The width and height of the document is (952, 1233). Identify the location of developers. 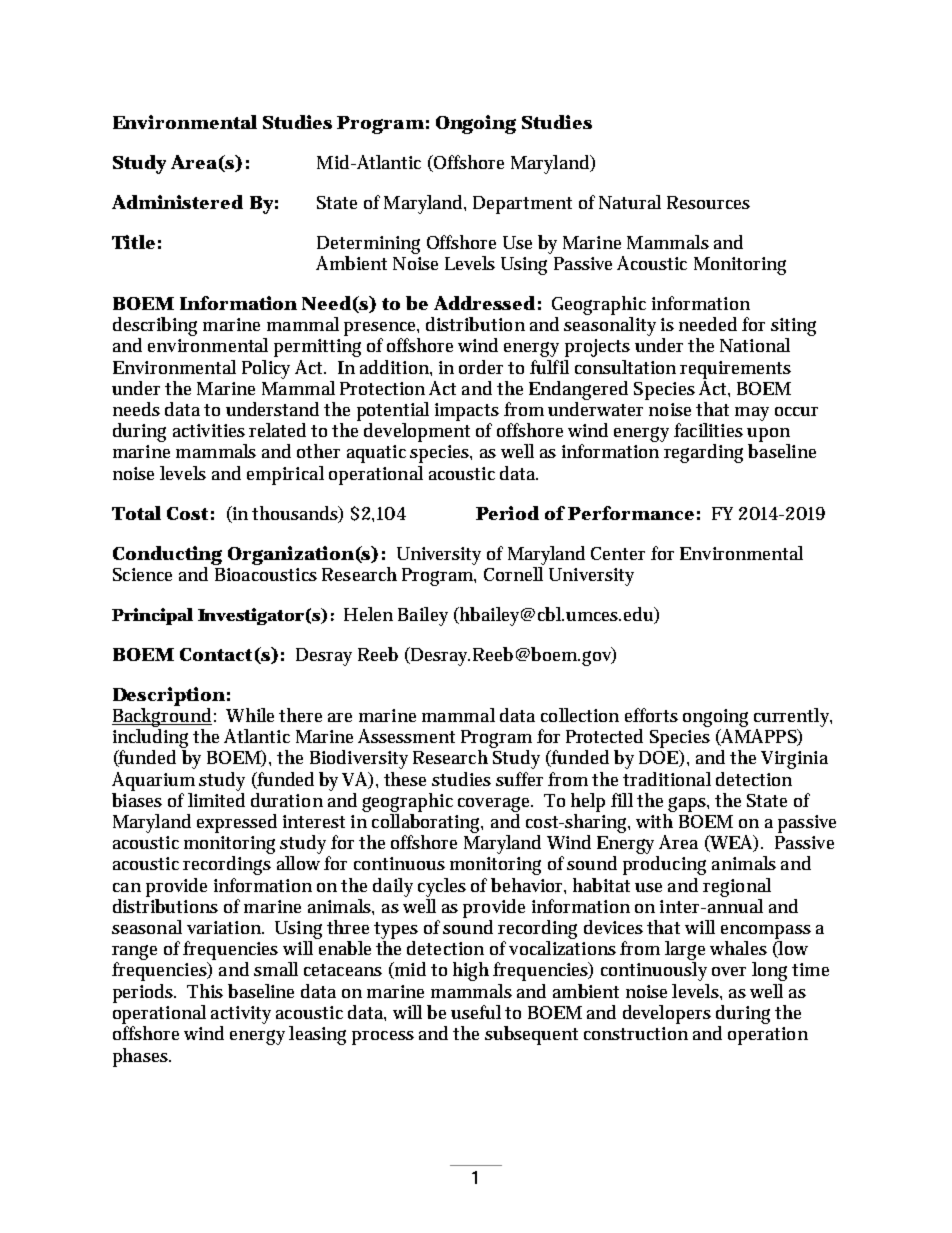
(667, 1014).
